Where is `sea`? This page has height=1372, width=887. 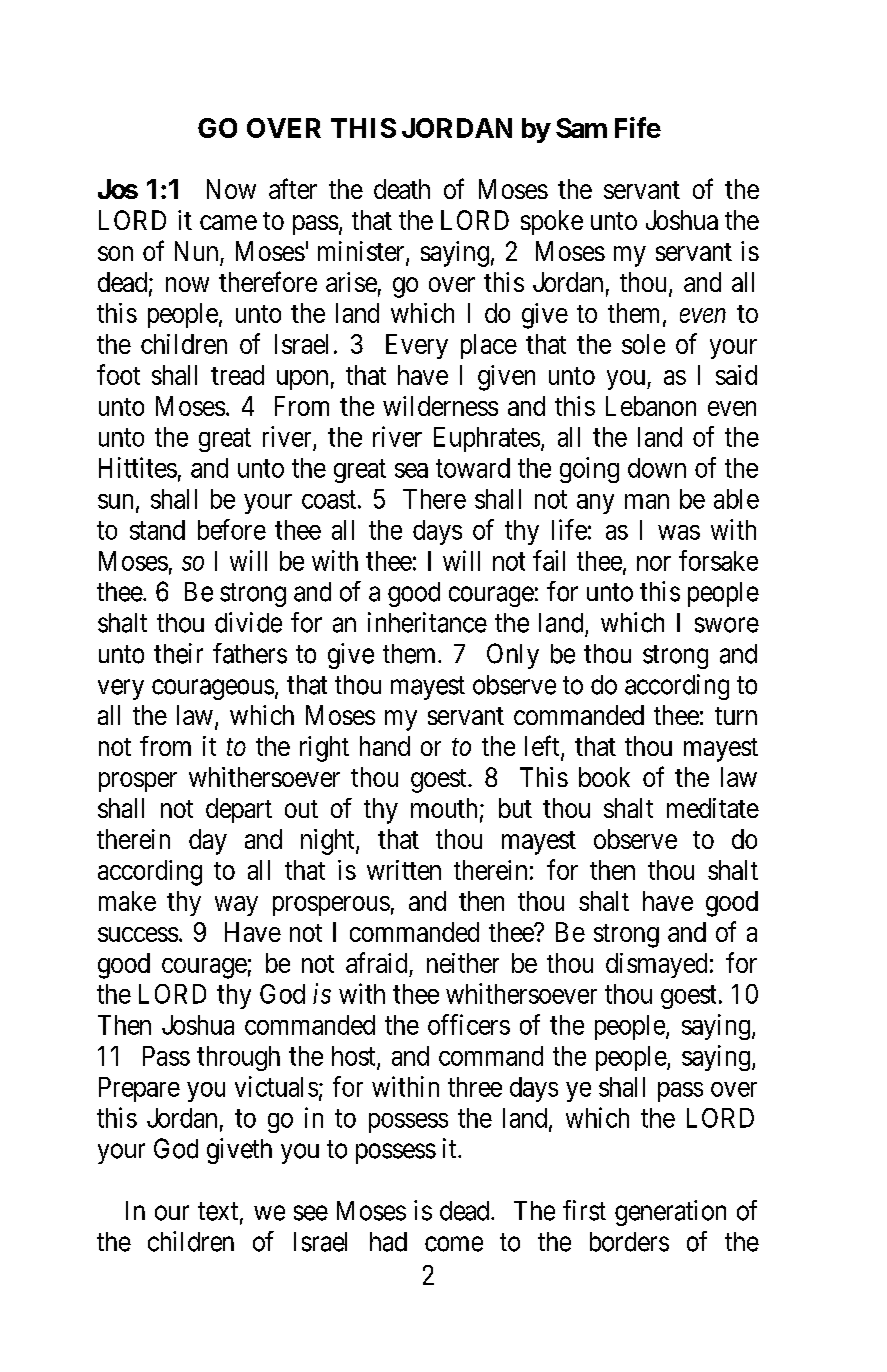
sea is located at coordinates (411, 470).
